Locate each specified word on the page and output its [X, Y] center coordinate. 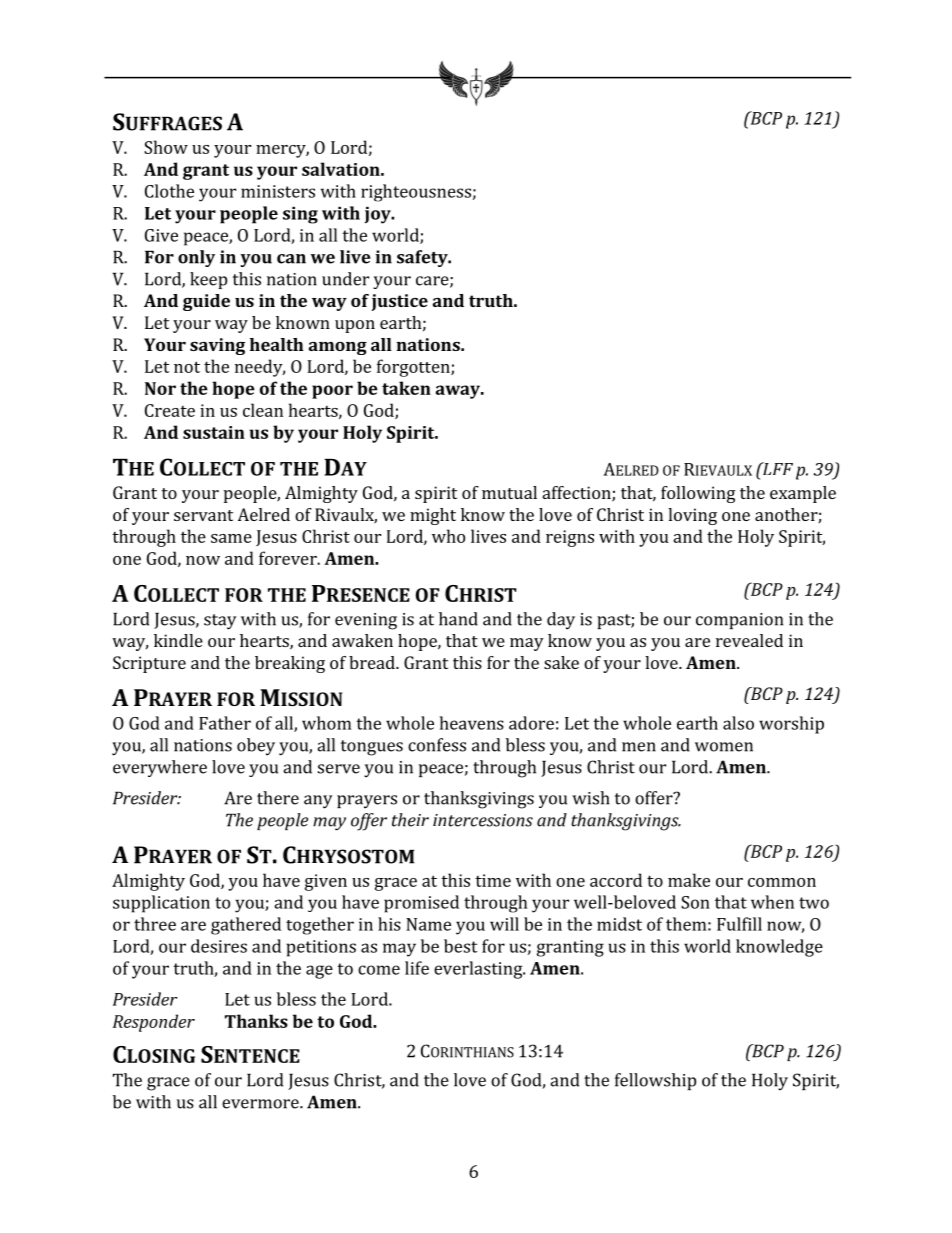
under [345, 279]
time [493, 880]
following [698, 494]
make [689, 880]
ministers [278, 191]
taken [406, 388]
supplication [161, 904]
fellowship [655, 1081]
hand [458, 619]
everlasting [479, 970]
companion [739, 621]
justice [400, 302]
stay [220, 622]
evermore [261, 1104]
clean [263, 410]
